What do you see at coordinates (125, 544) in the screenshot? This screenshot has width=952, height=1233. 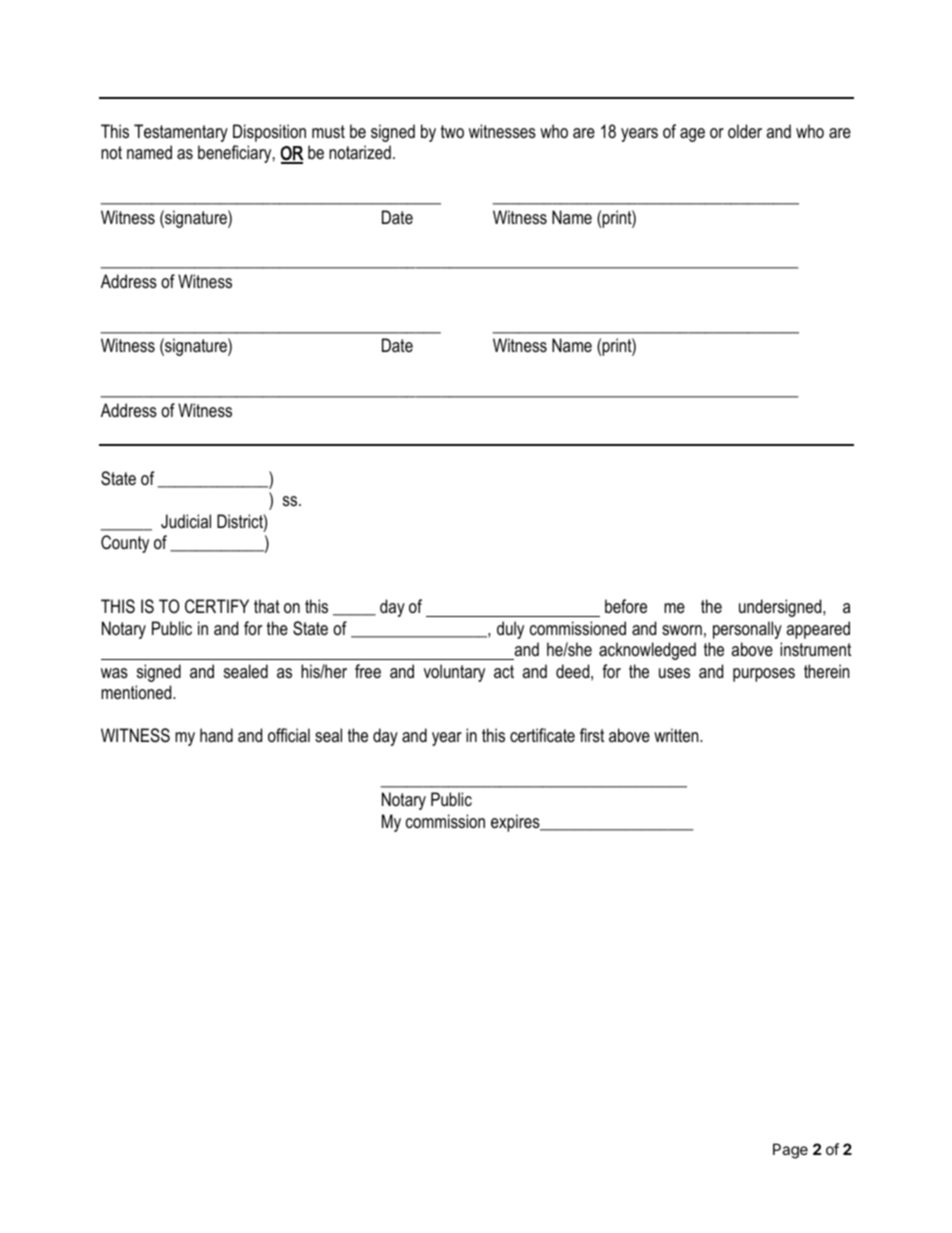 I see `County` at bounding box center [125, 544].
